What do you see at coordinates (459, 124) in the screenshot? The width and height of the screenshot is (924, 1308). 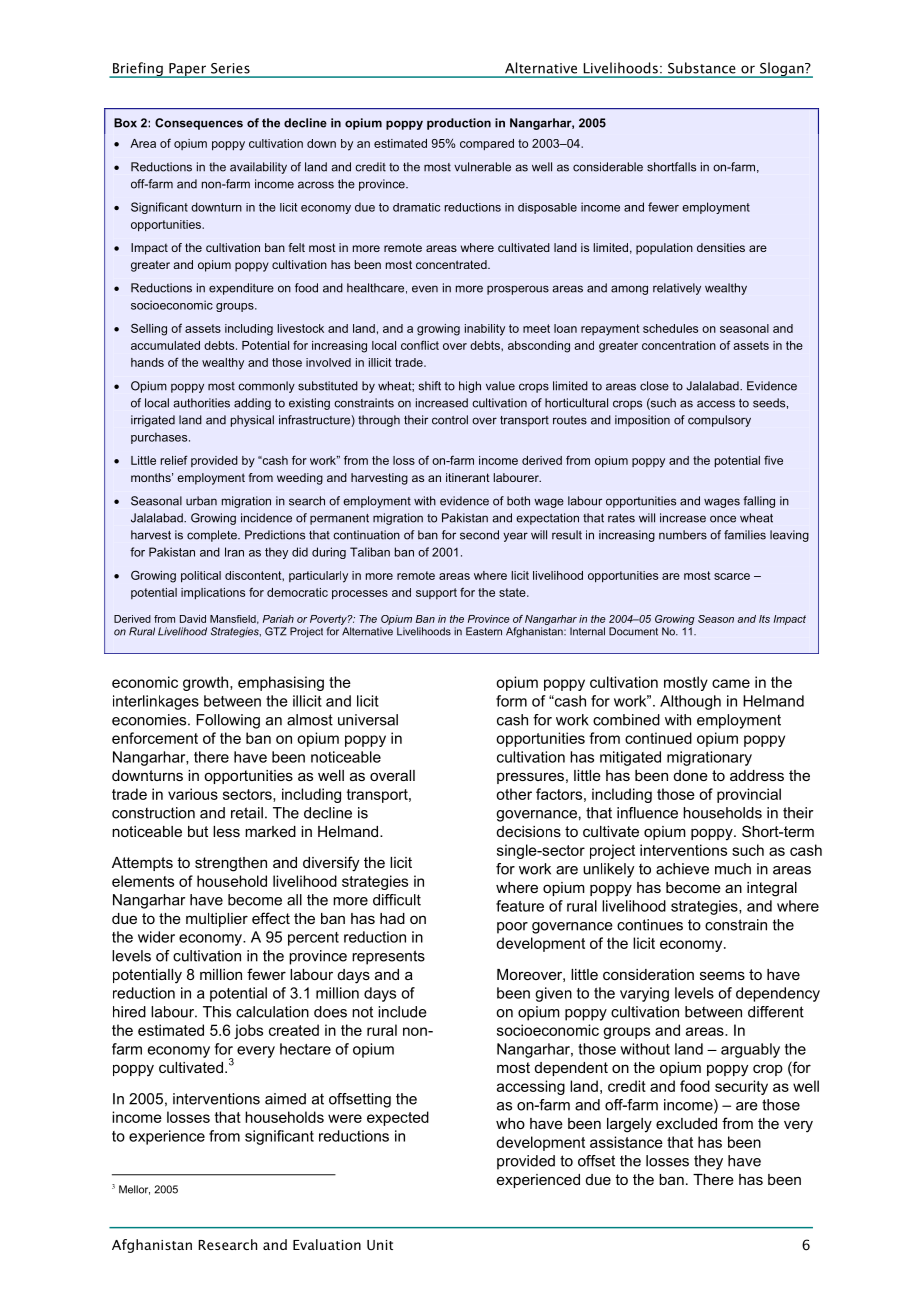 I see `production` at bounding box center [459, 124].
